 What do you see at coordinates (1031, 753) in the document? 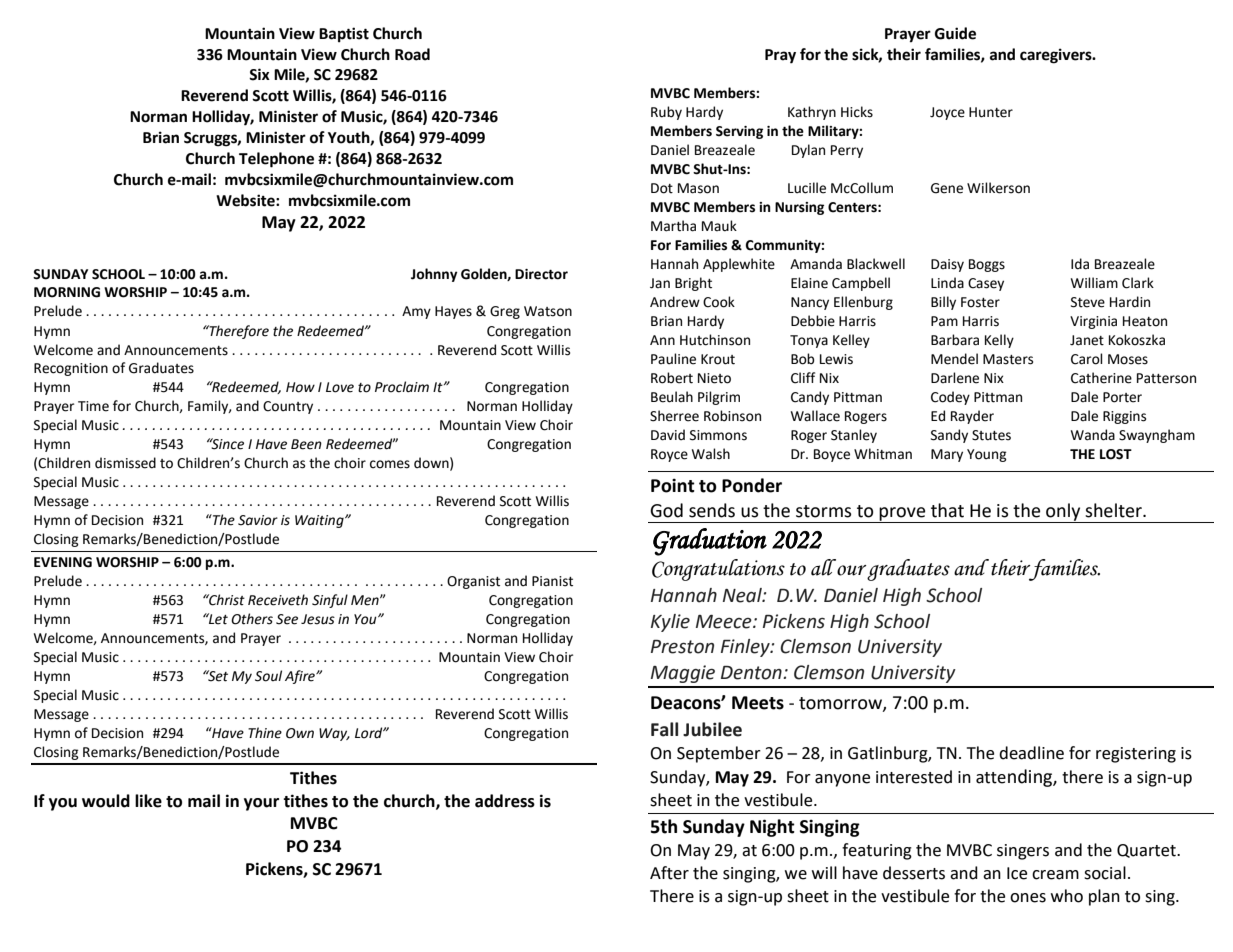
I see `deadline` at bounding box center [1031, 753].
